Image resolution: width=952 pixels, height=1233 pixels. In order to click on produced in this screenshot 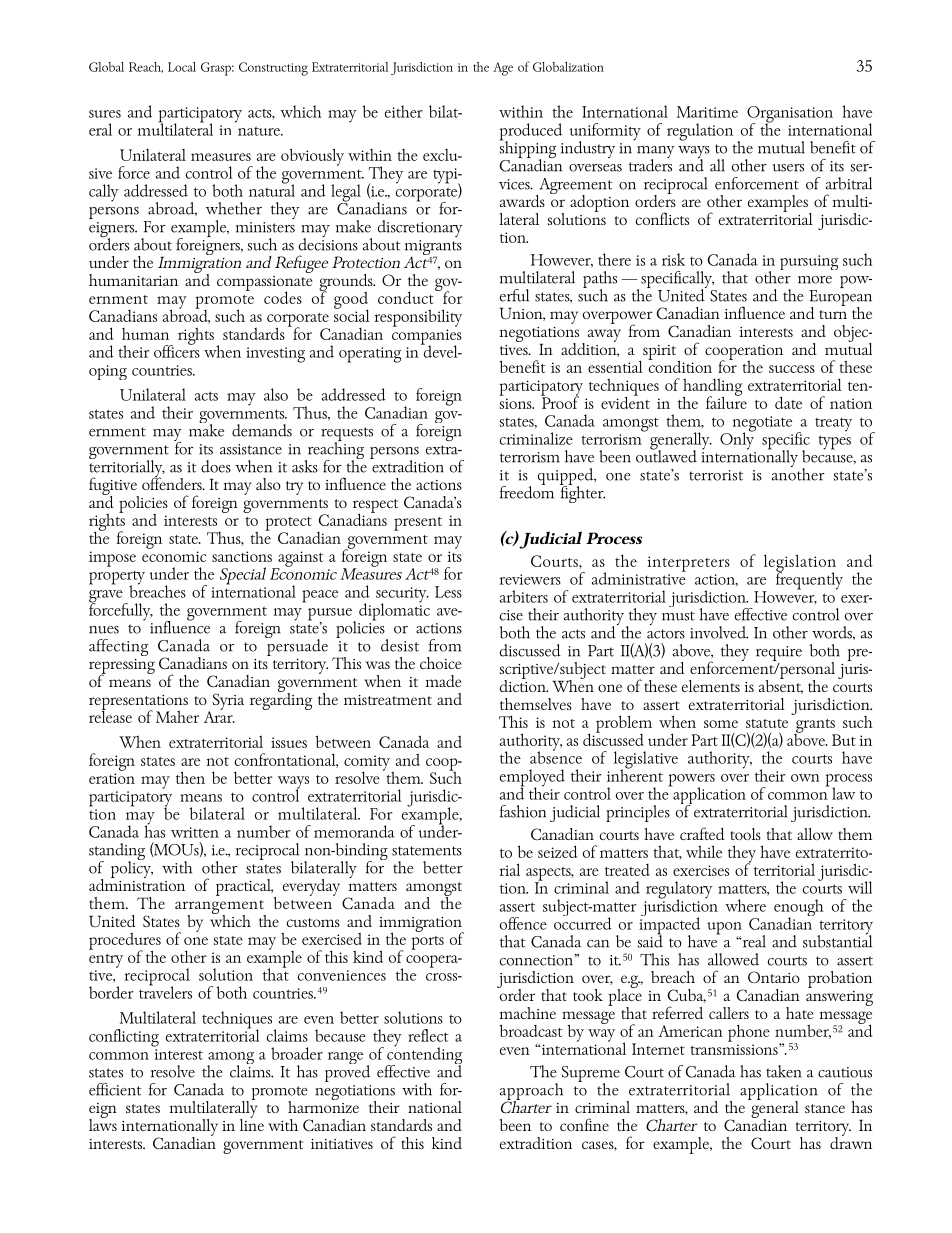, I will do `click(531, 133)`.
